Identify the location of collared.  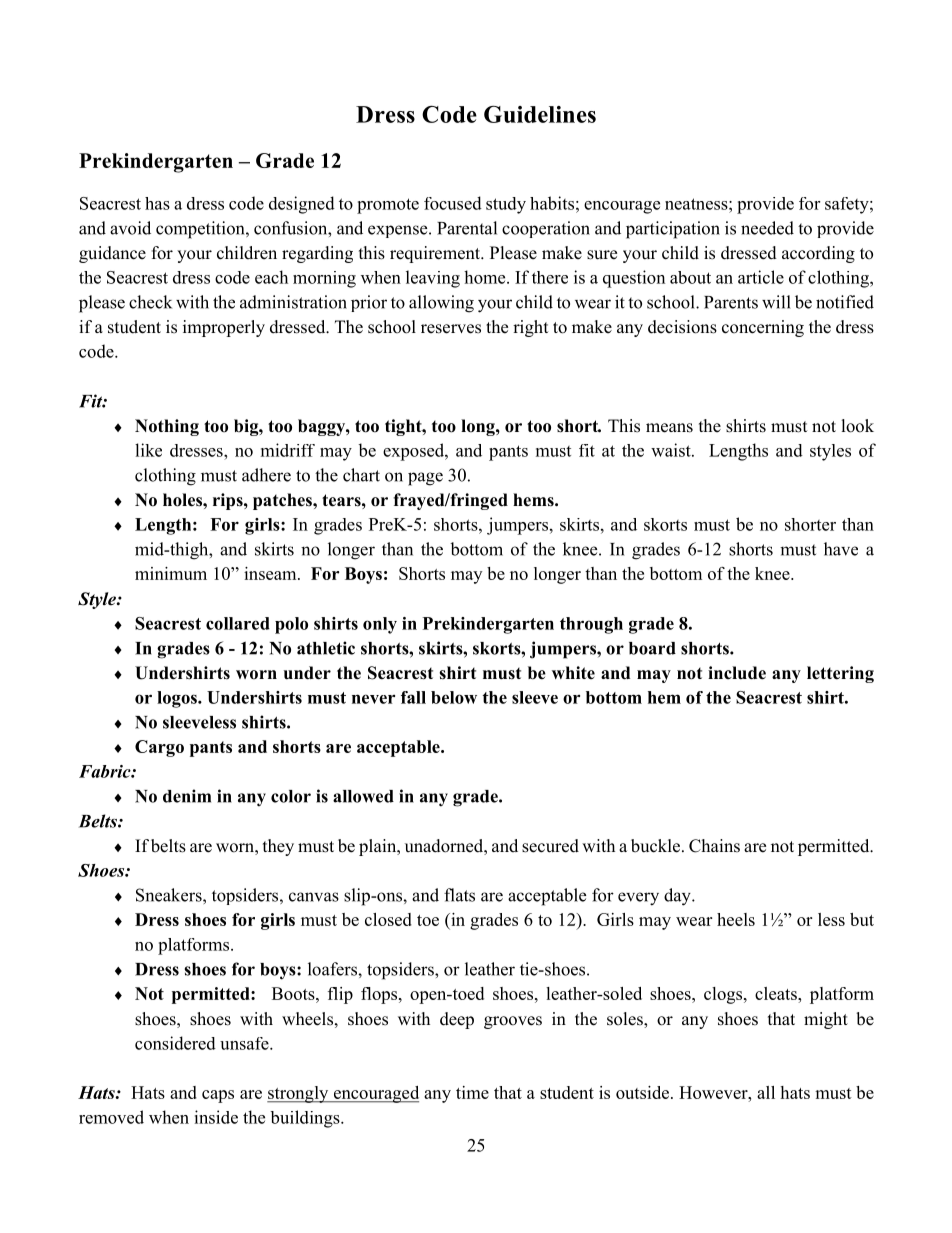
(238, 623).
